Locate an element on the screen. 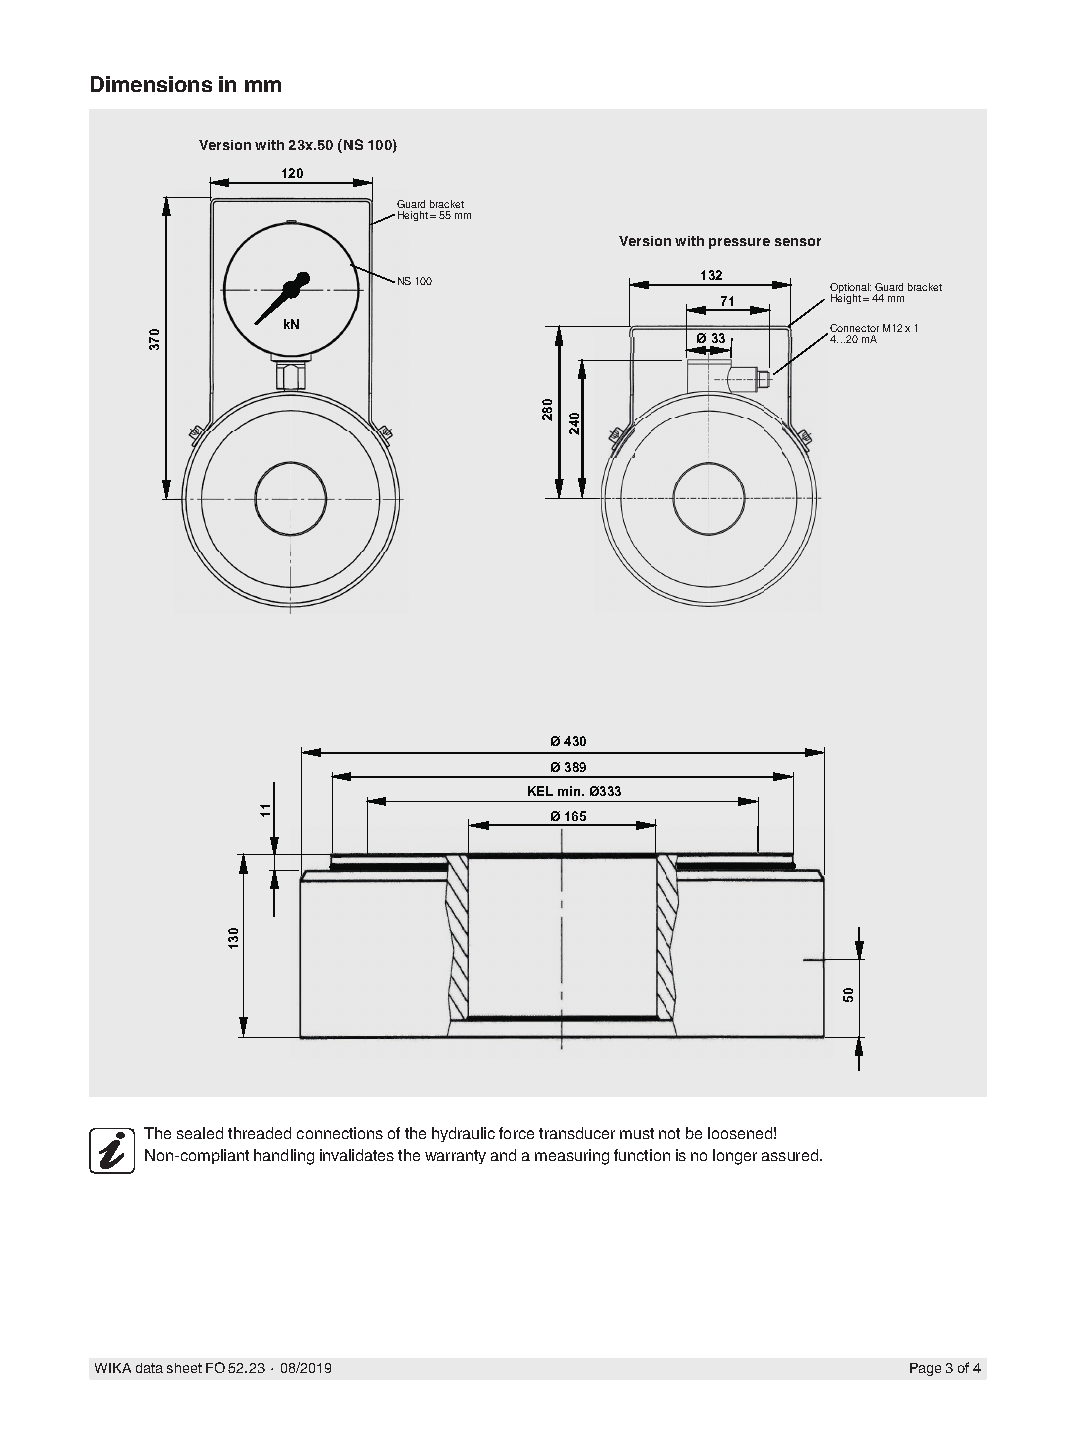 The height and width of the screenshot is (1431, 1076). Connector is located at coordinates (854, 328).
